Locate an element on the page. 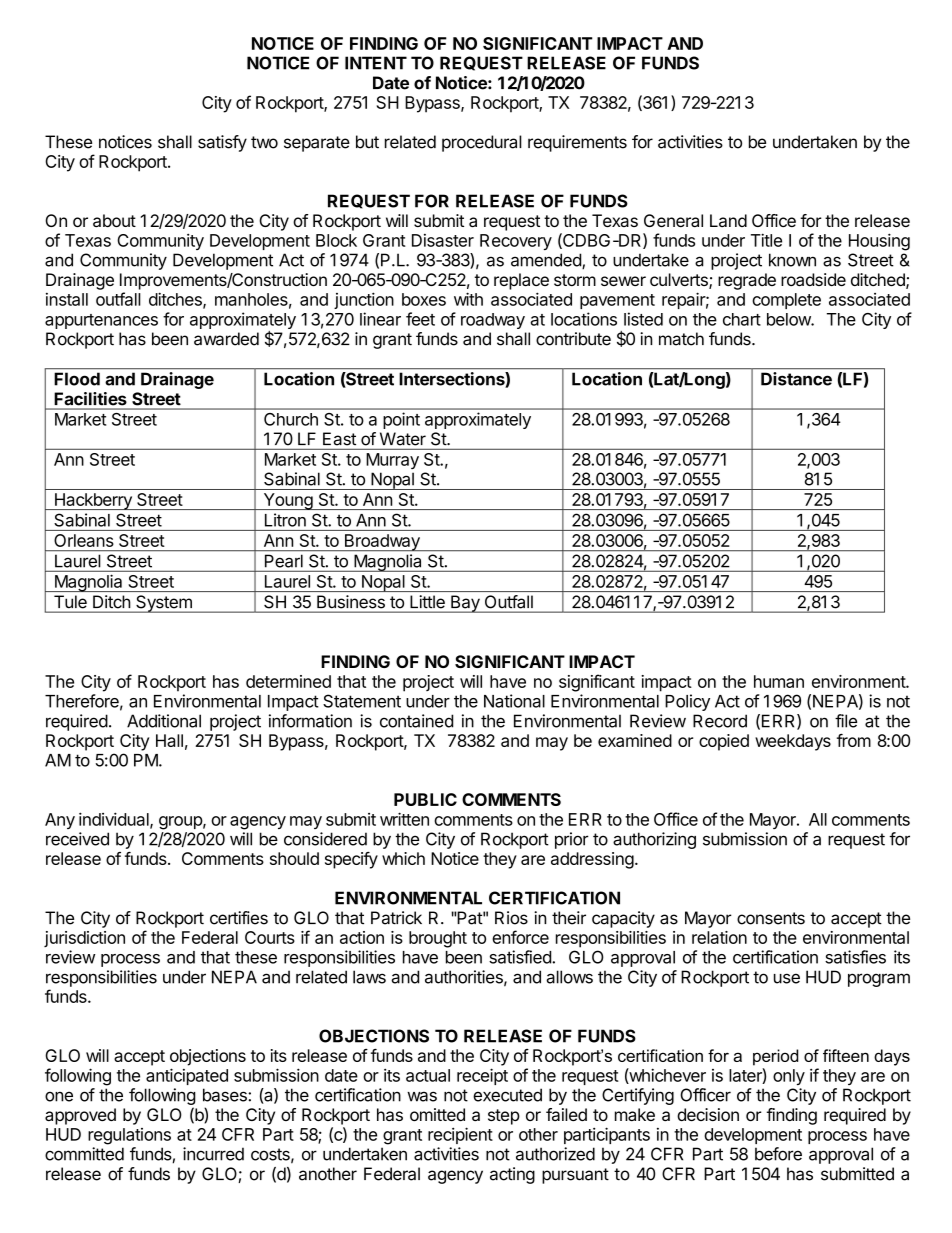 The height and width of the image is (1233, 952). satisfy is located at coordinates (222, 143).
